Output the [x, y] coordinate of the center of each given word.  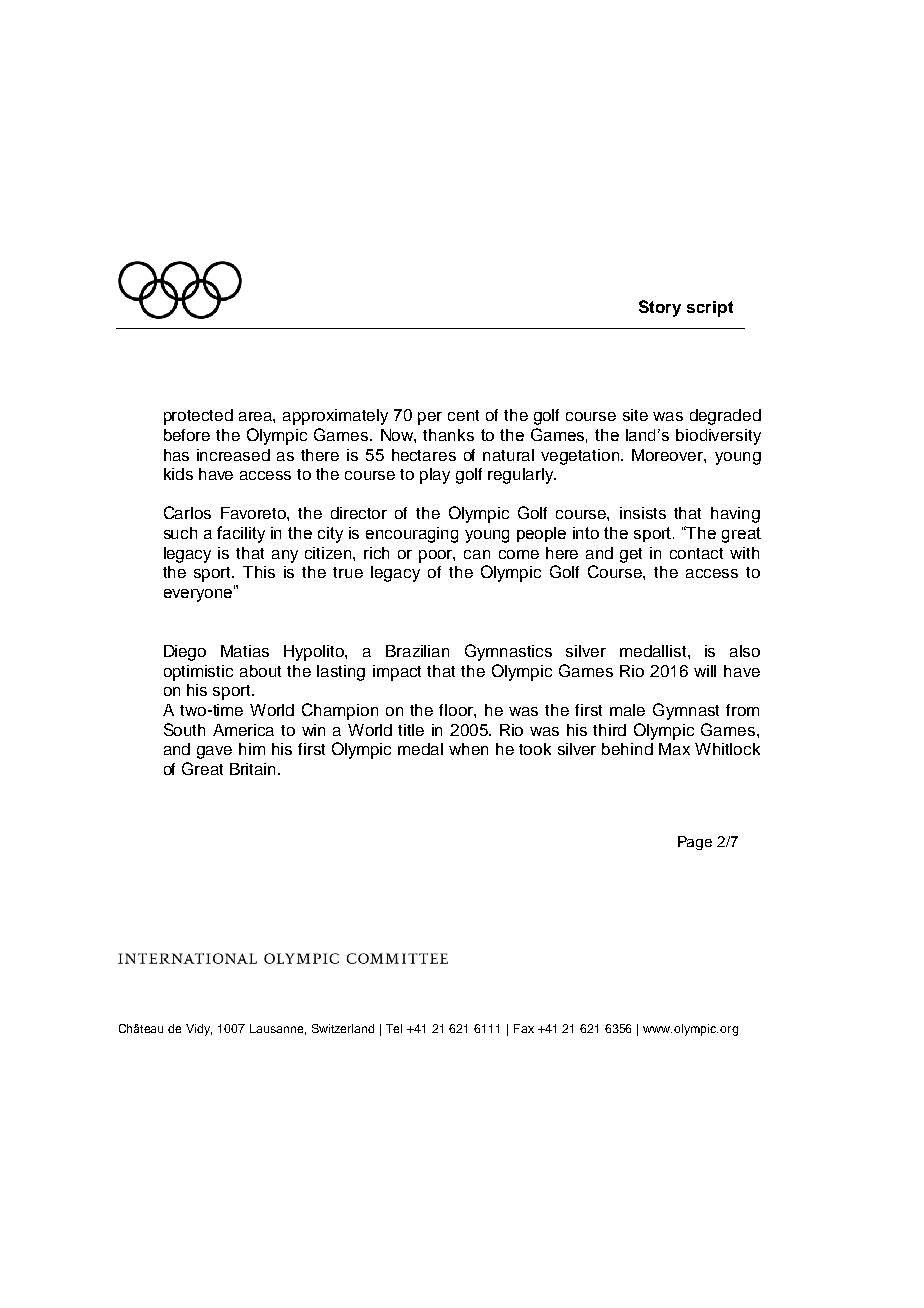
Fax [524, 1028]
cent [463, 415]
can [477, 554]
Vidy [199, 1030]
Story [660, 308]
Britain [254, 769]
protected [198, 417]
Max [674, 749]
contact [696, 553]
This [259, 572]
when [468, 749]
